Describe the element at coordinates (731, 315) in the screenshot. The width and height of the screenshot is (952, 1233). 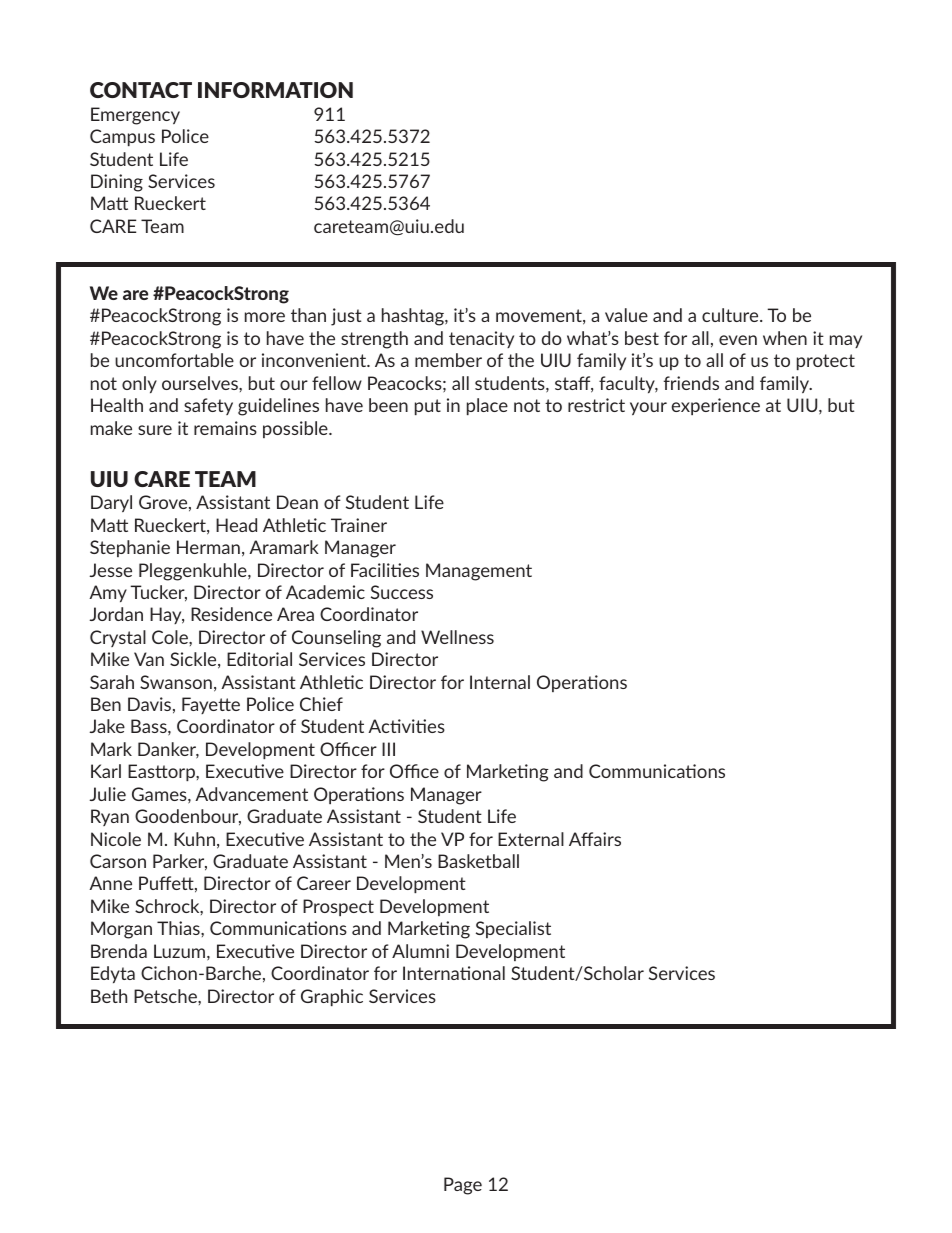
I see `culture` at that location.
